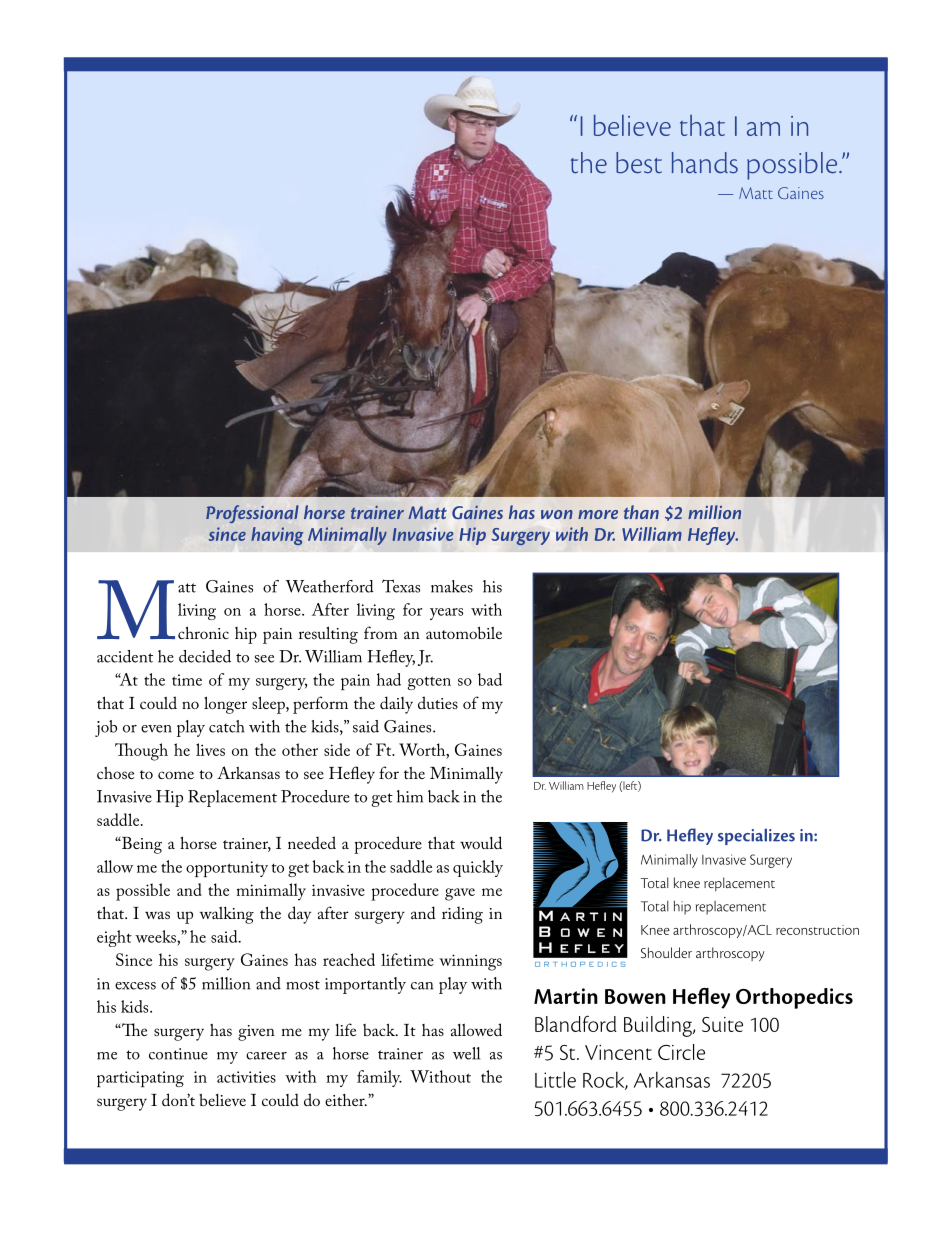 This screenshot has width=952, height=1233. I want to click on automobile, so click(464, 633).
